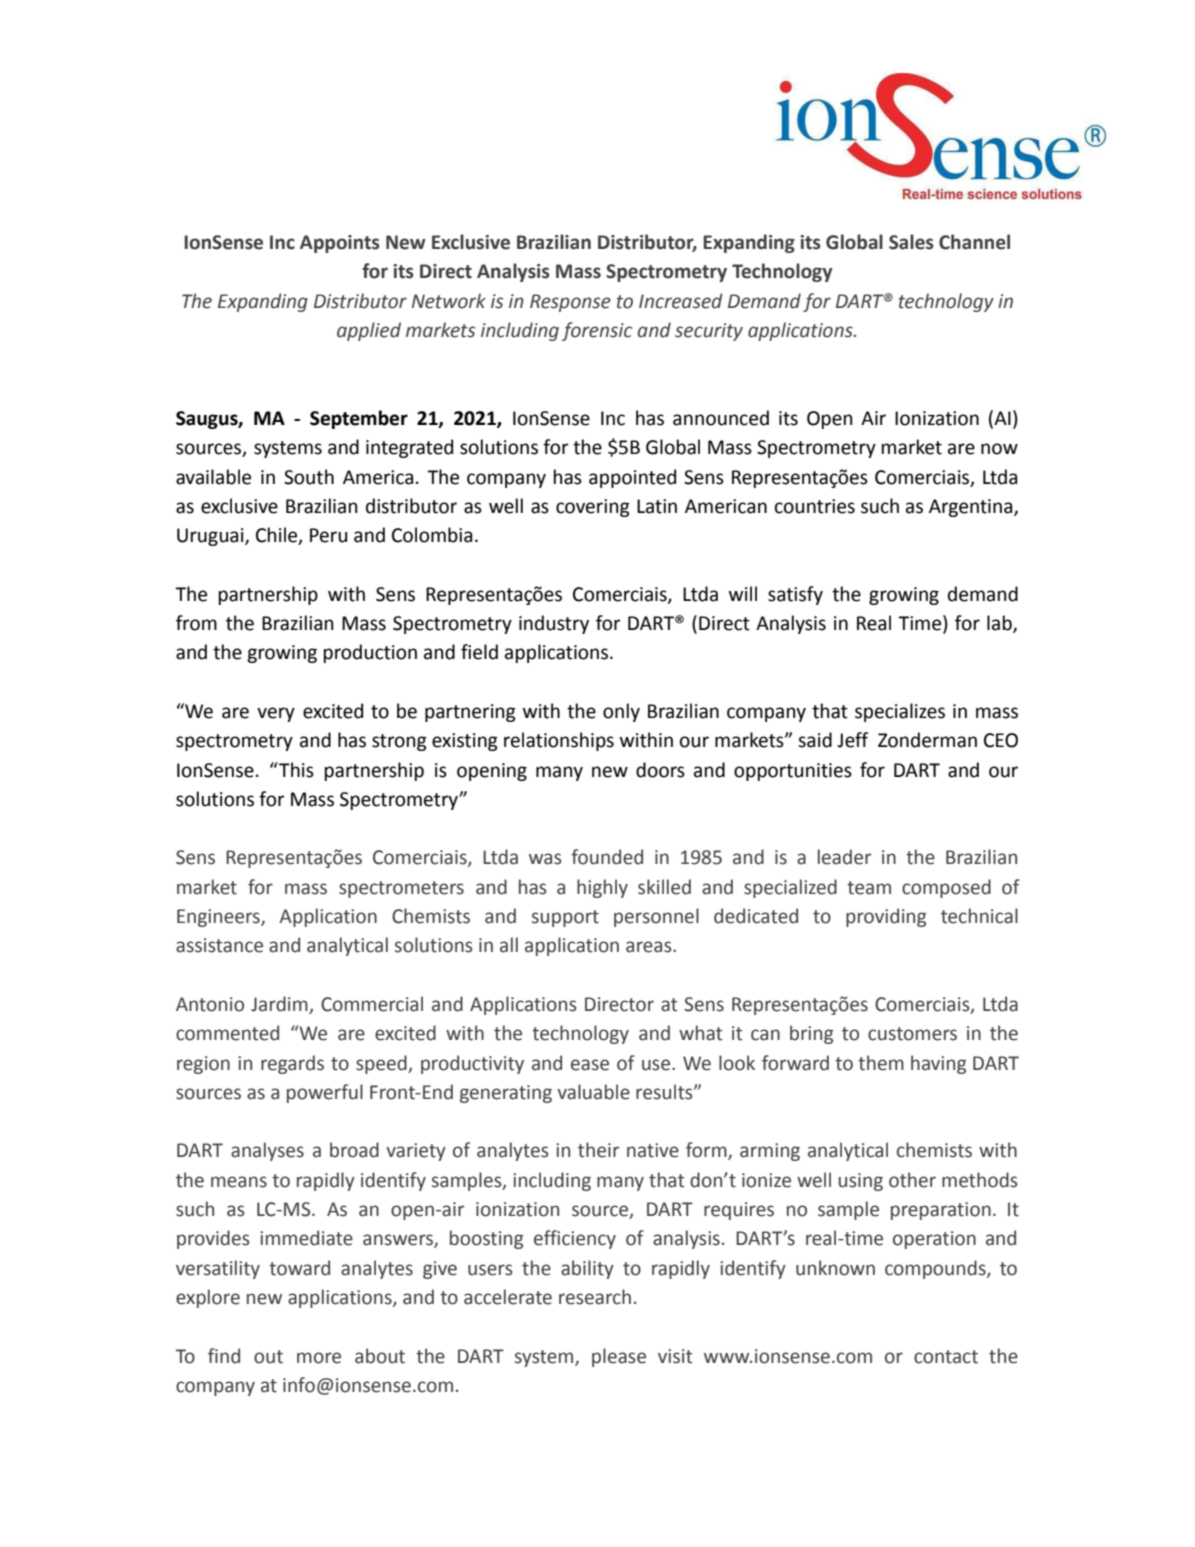 This screenshot has height=1547, width=1195. I want to click on doors, so click(660, 770).
